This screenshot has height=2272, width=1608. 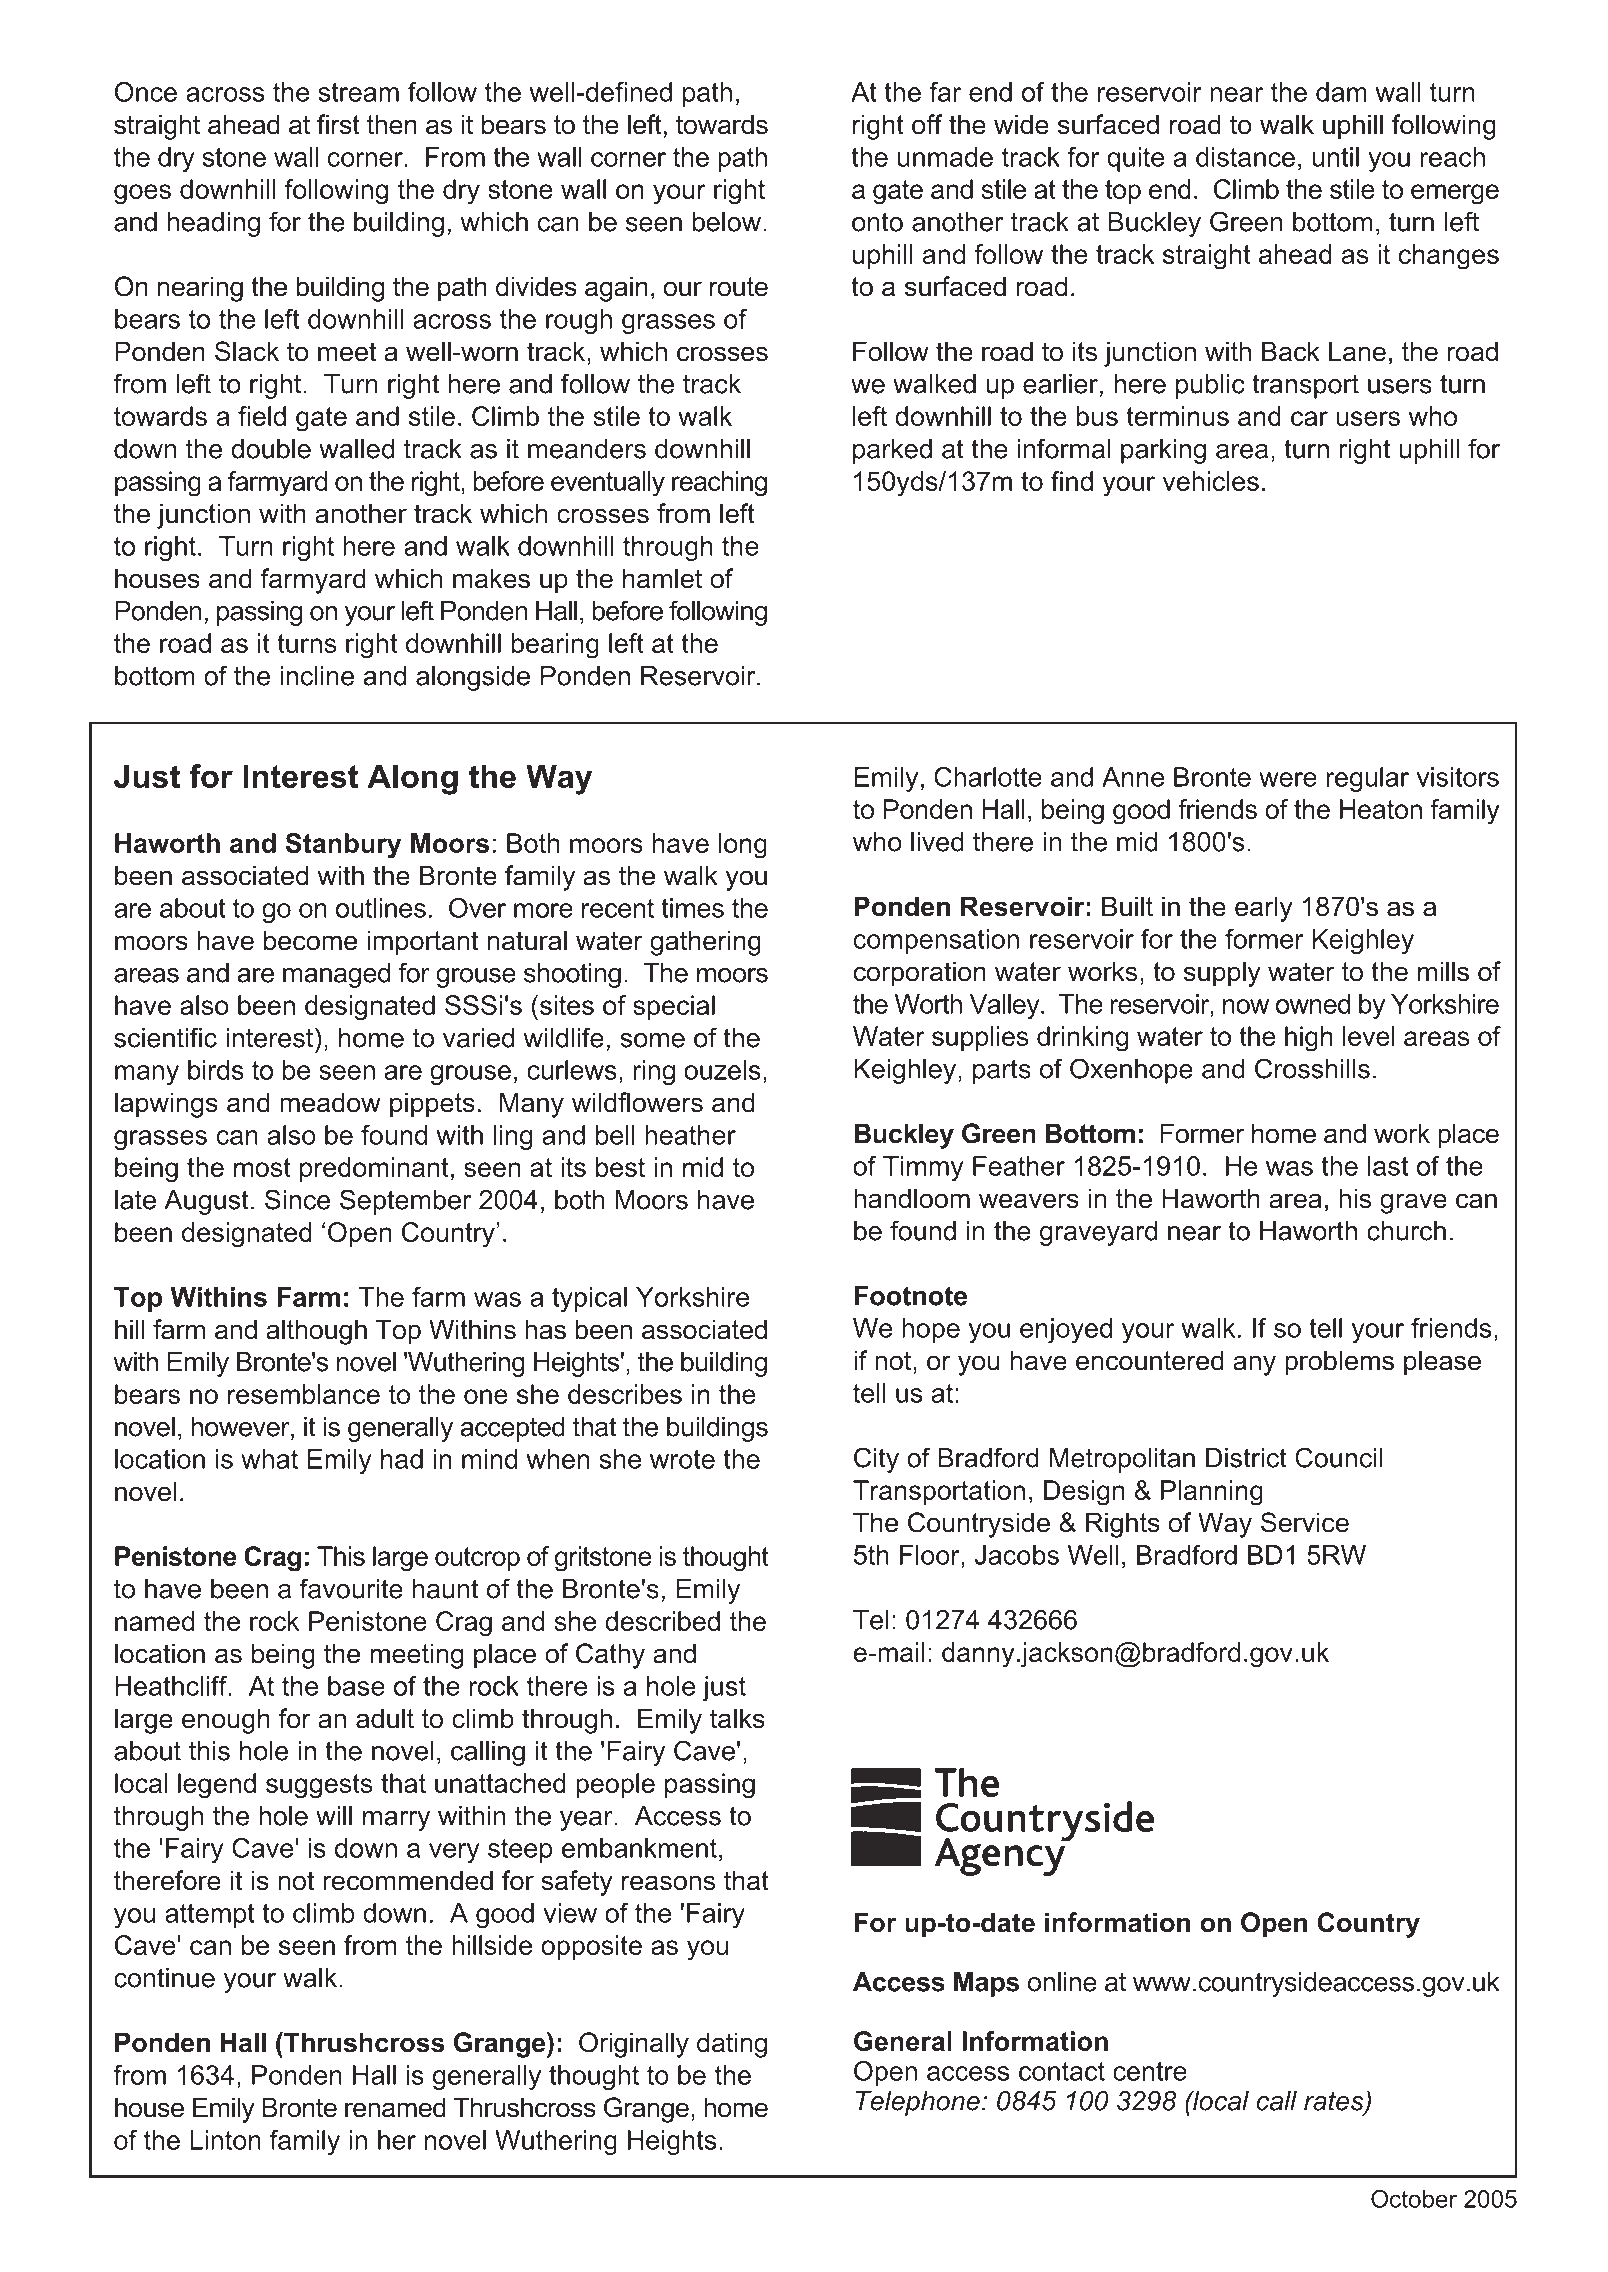 What do you see at coordinates (1335, 157) in the screenshot?
I see `until` at bounding box center [1335, 157].
